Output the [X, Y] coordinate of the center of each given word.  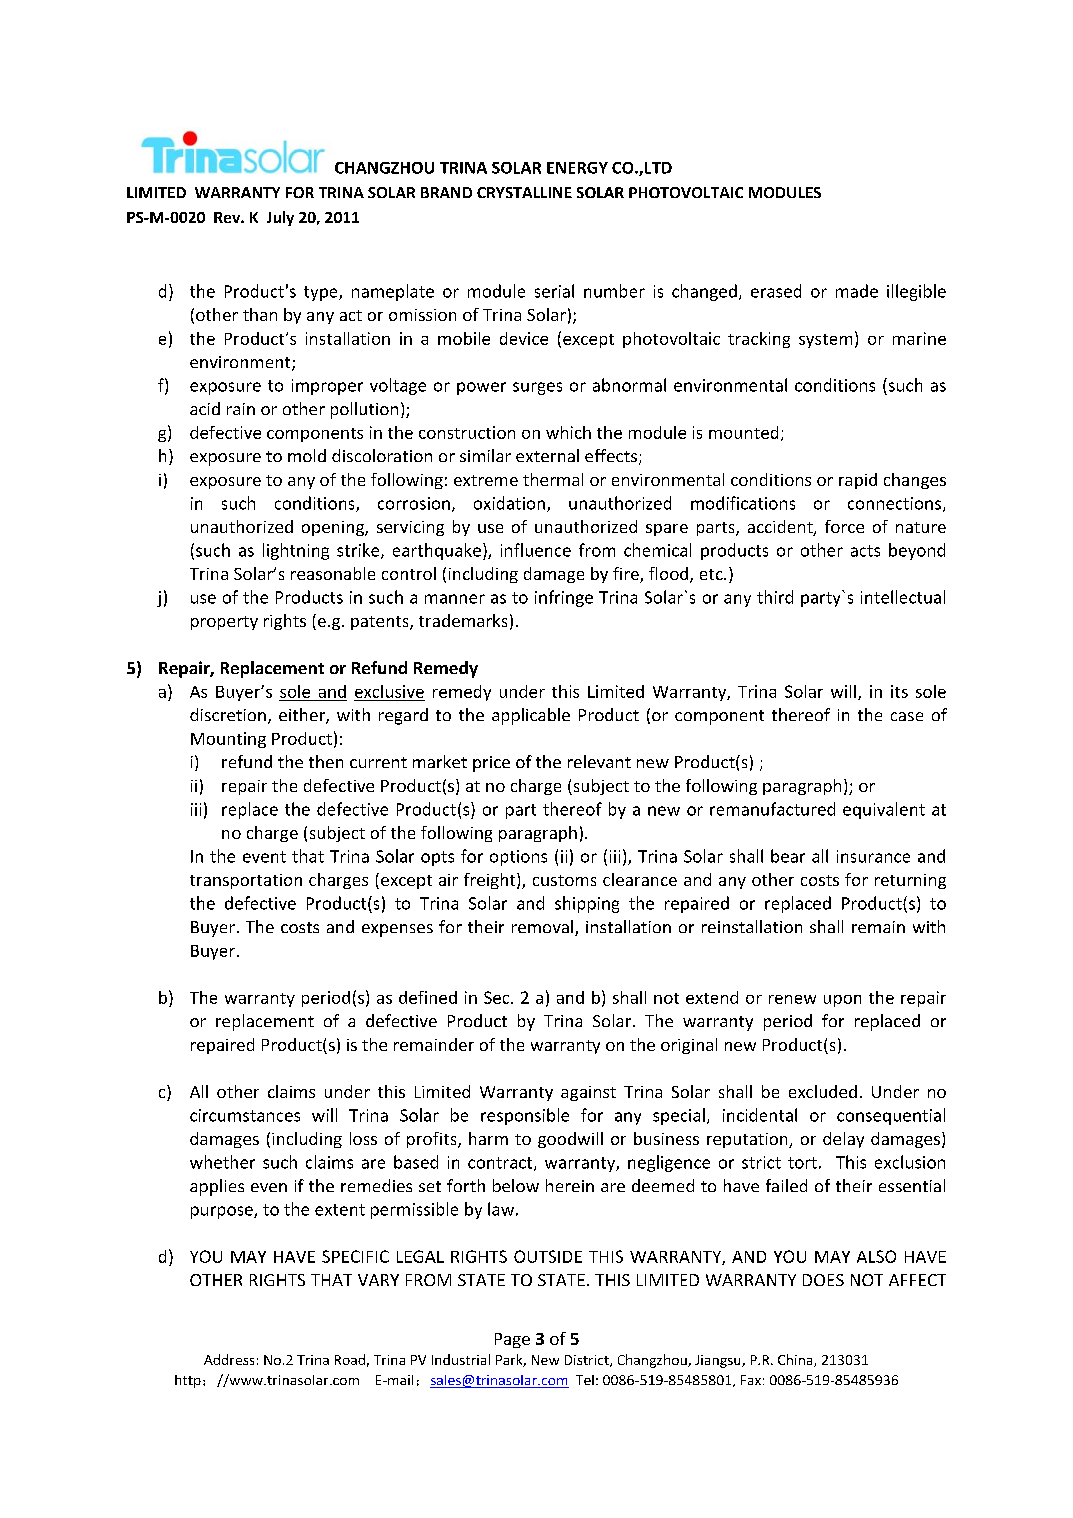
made [857, 291]
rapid [858, 481]
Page [512, 1340]
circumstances [245, 1115]
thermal [553, 479]
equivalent [884, 810]
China [796, 1360]
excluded [823, 1091]
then [326, 761]
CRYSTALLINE [524, 192]
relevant [599, 761]
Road [350, 1359]
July [280, 218]
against [588, 1093]
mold [307, 455]
